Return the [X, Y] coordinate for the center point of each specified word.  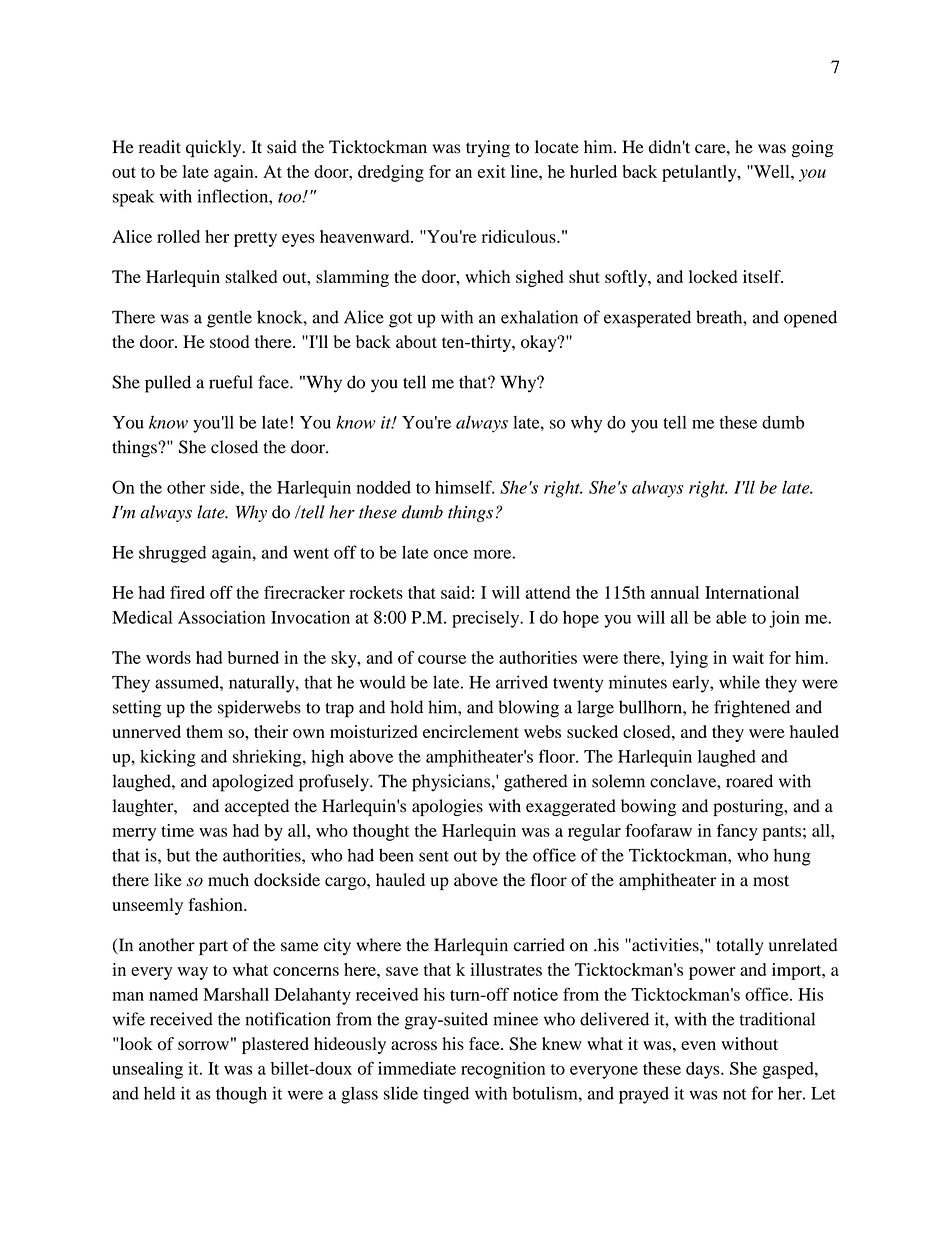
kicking [168, 758]
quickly [215, 148]
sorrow [203, 1045]
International [752, 592]
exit [492, 171]
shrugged [172, 554]
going [812, 148]
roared [749, 781]
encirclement [471, 731]
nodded [384, 487]
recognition [503, 1070]
